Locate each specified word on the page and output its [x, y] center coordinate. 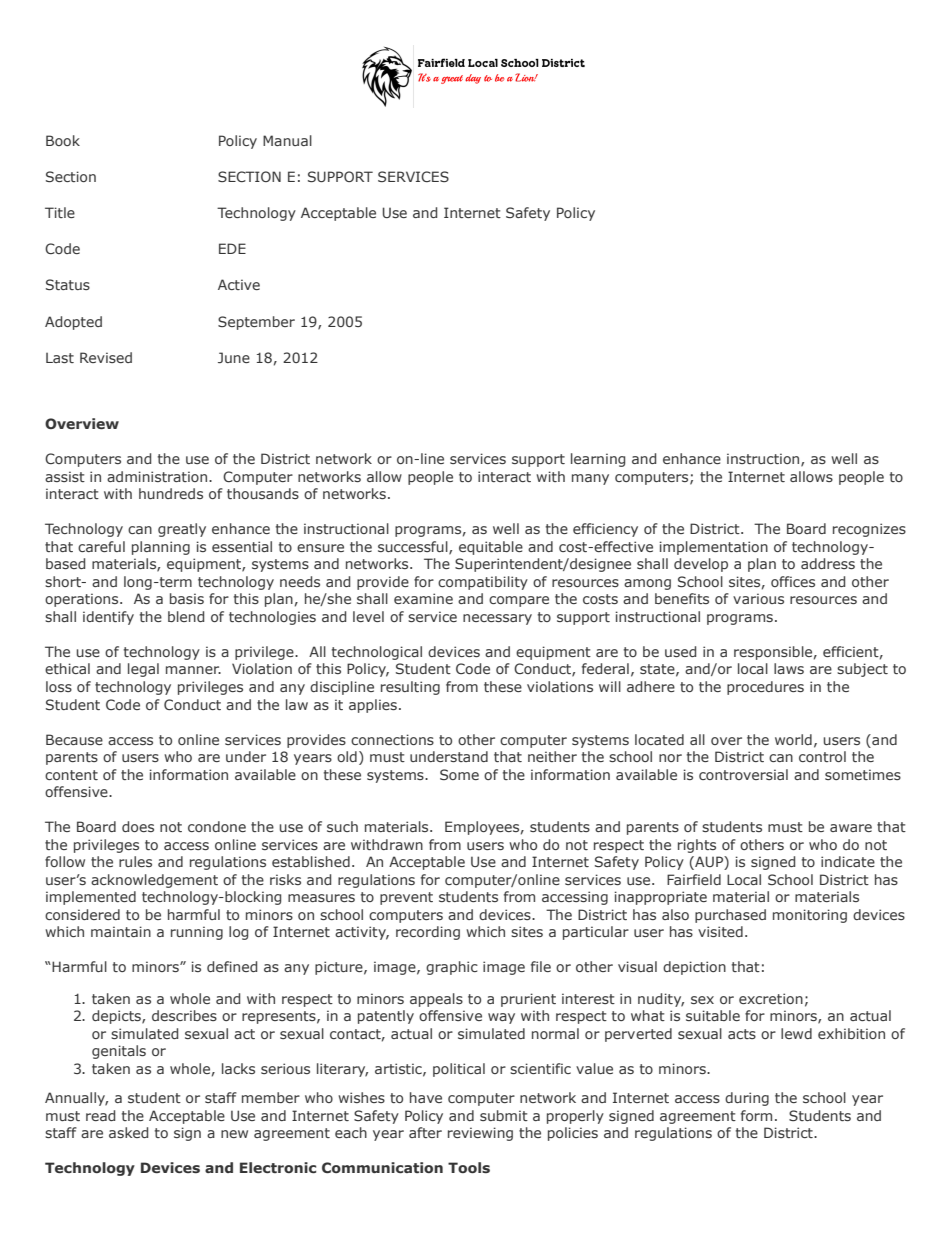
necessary [497, 619]
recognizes [869, 530]
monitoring [810, 916]
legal [143, 670]
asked [128, 1132]
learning [598, 460]
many [590, 479]
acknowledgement [154, 881]
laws [789, 668]
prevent [406, 898]
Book [63, 140]
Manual [287, 140]
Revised [106, 357]
